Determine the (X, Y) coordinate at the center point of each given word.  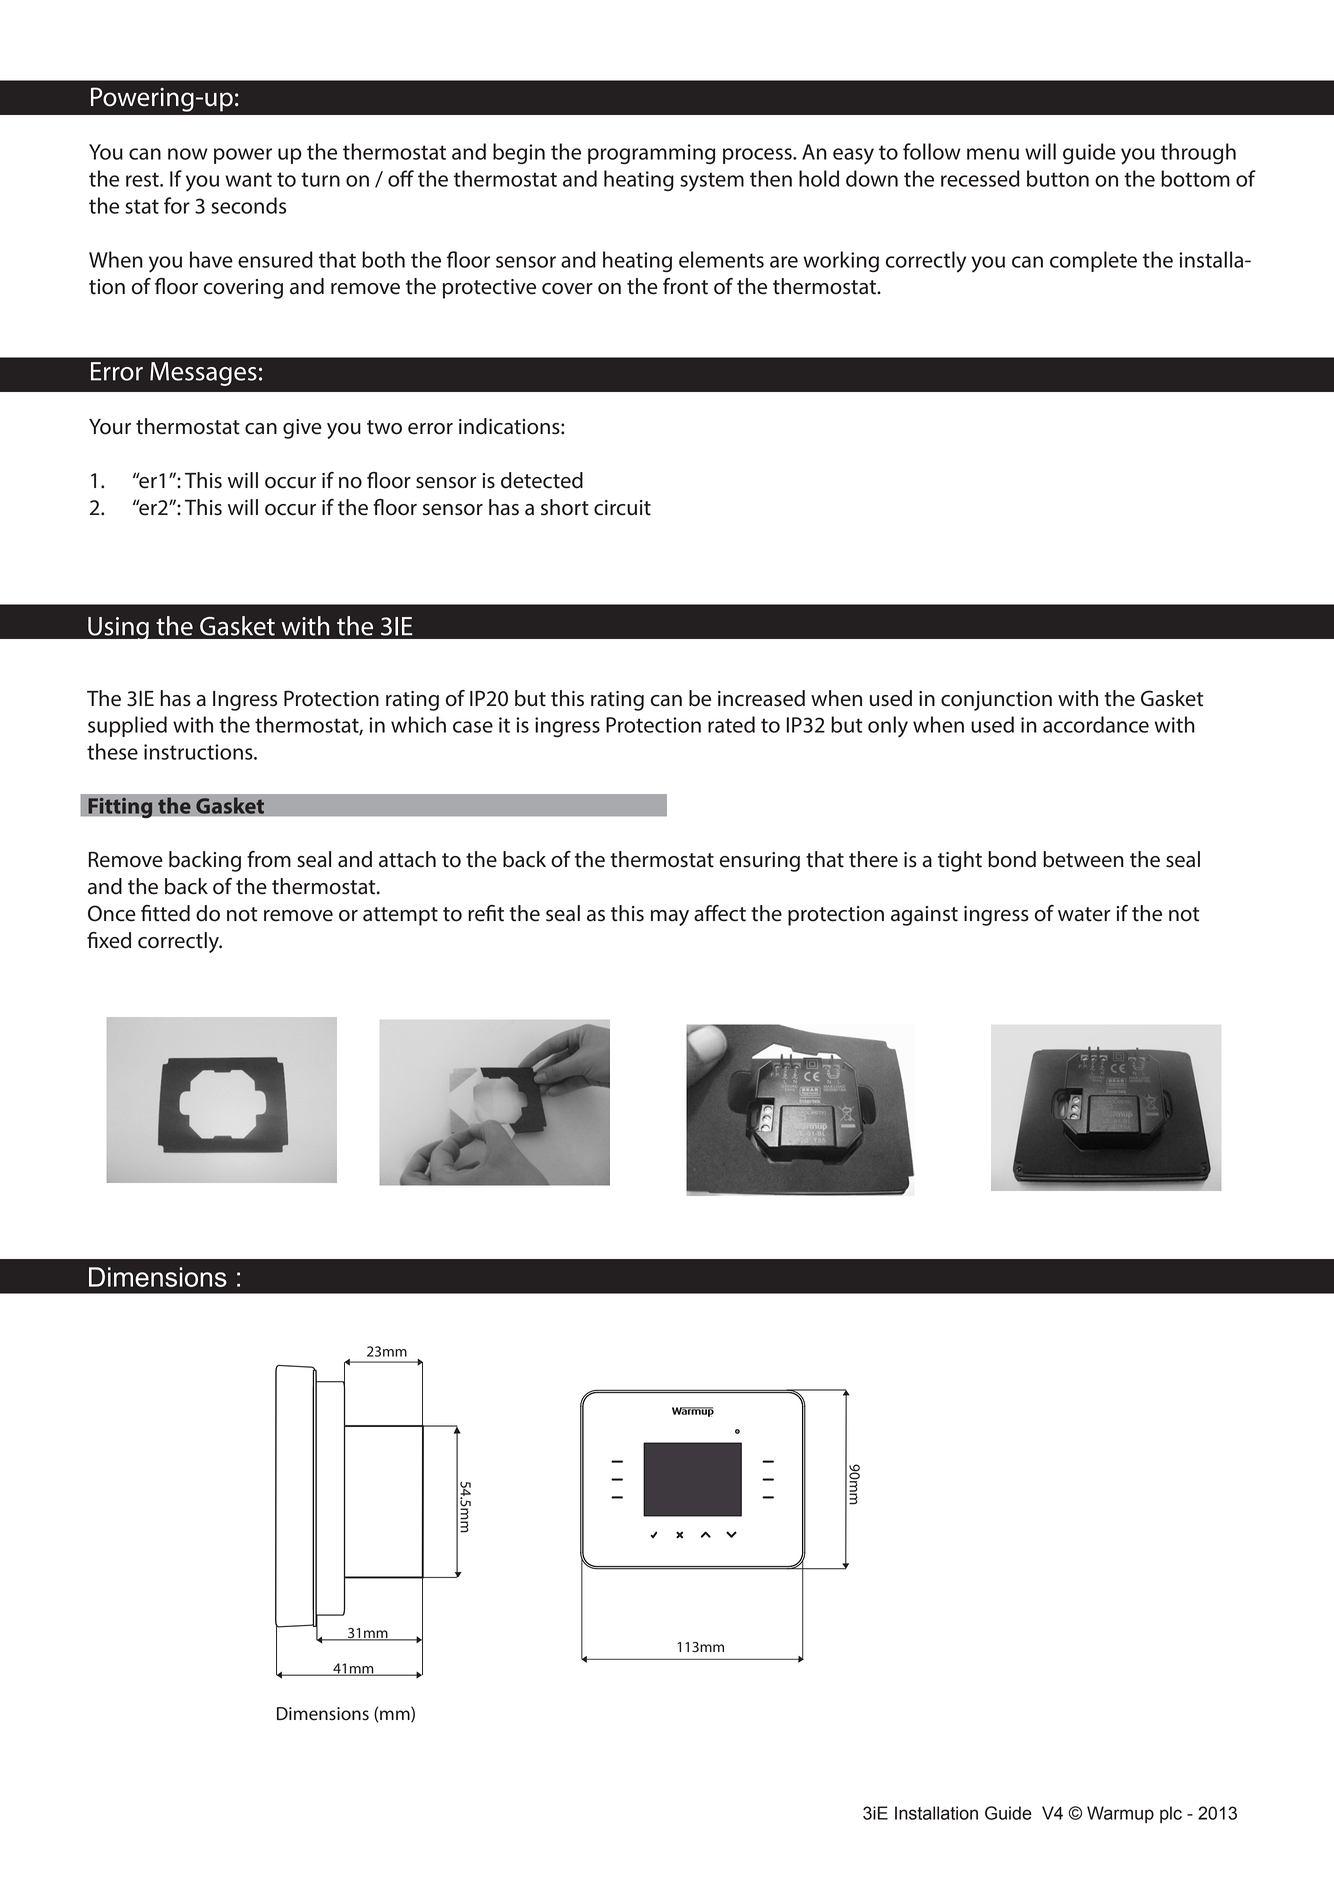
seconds (248, 205)
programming (651, 154)
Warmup (1120, 1814)
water (1084, 914)
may (670, 918)
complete (1093, 261)
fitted (165, 913)
